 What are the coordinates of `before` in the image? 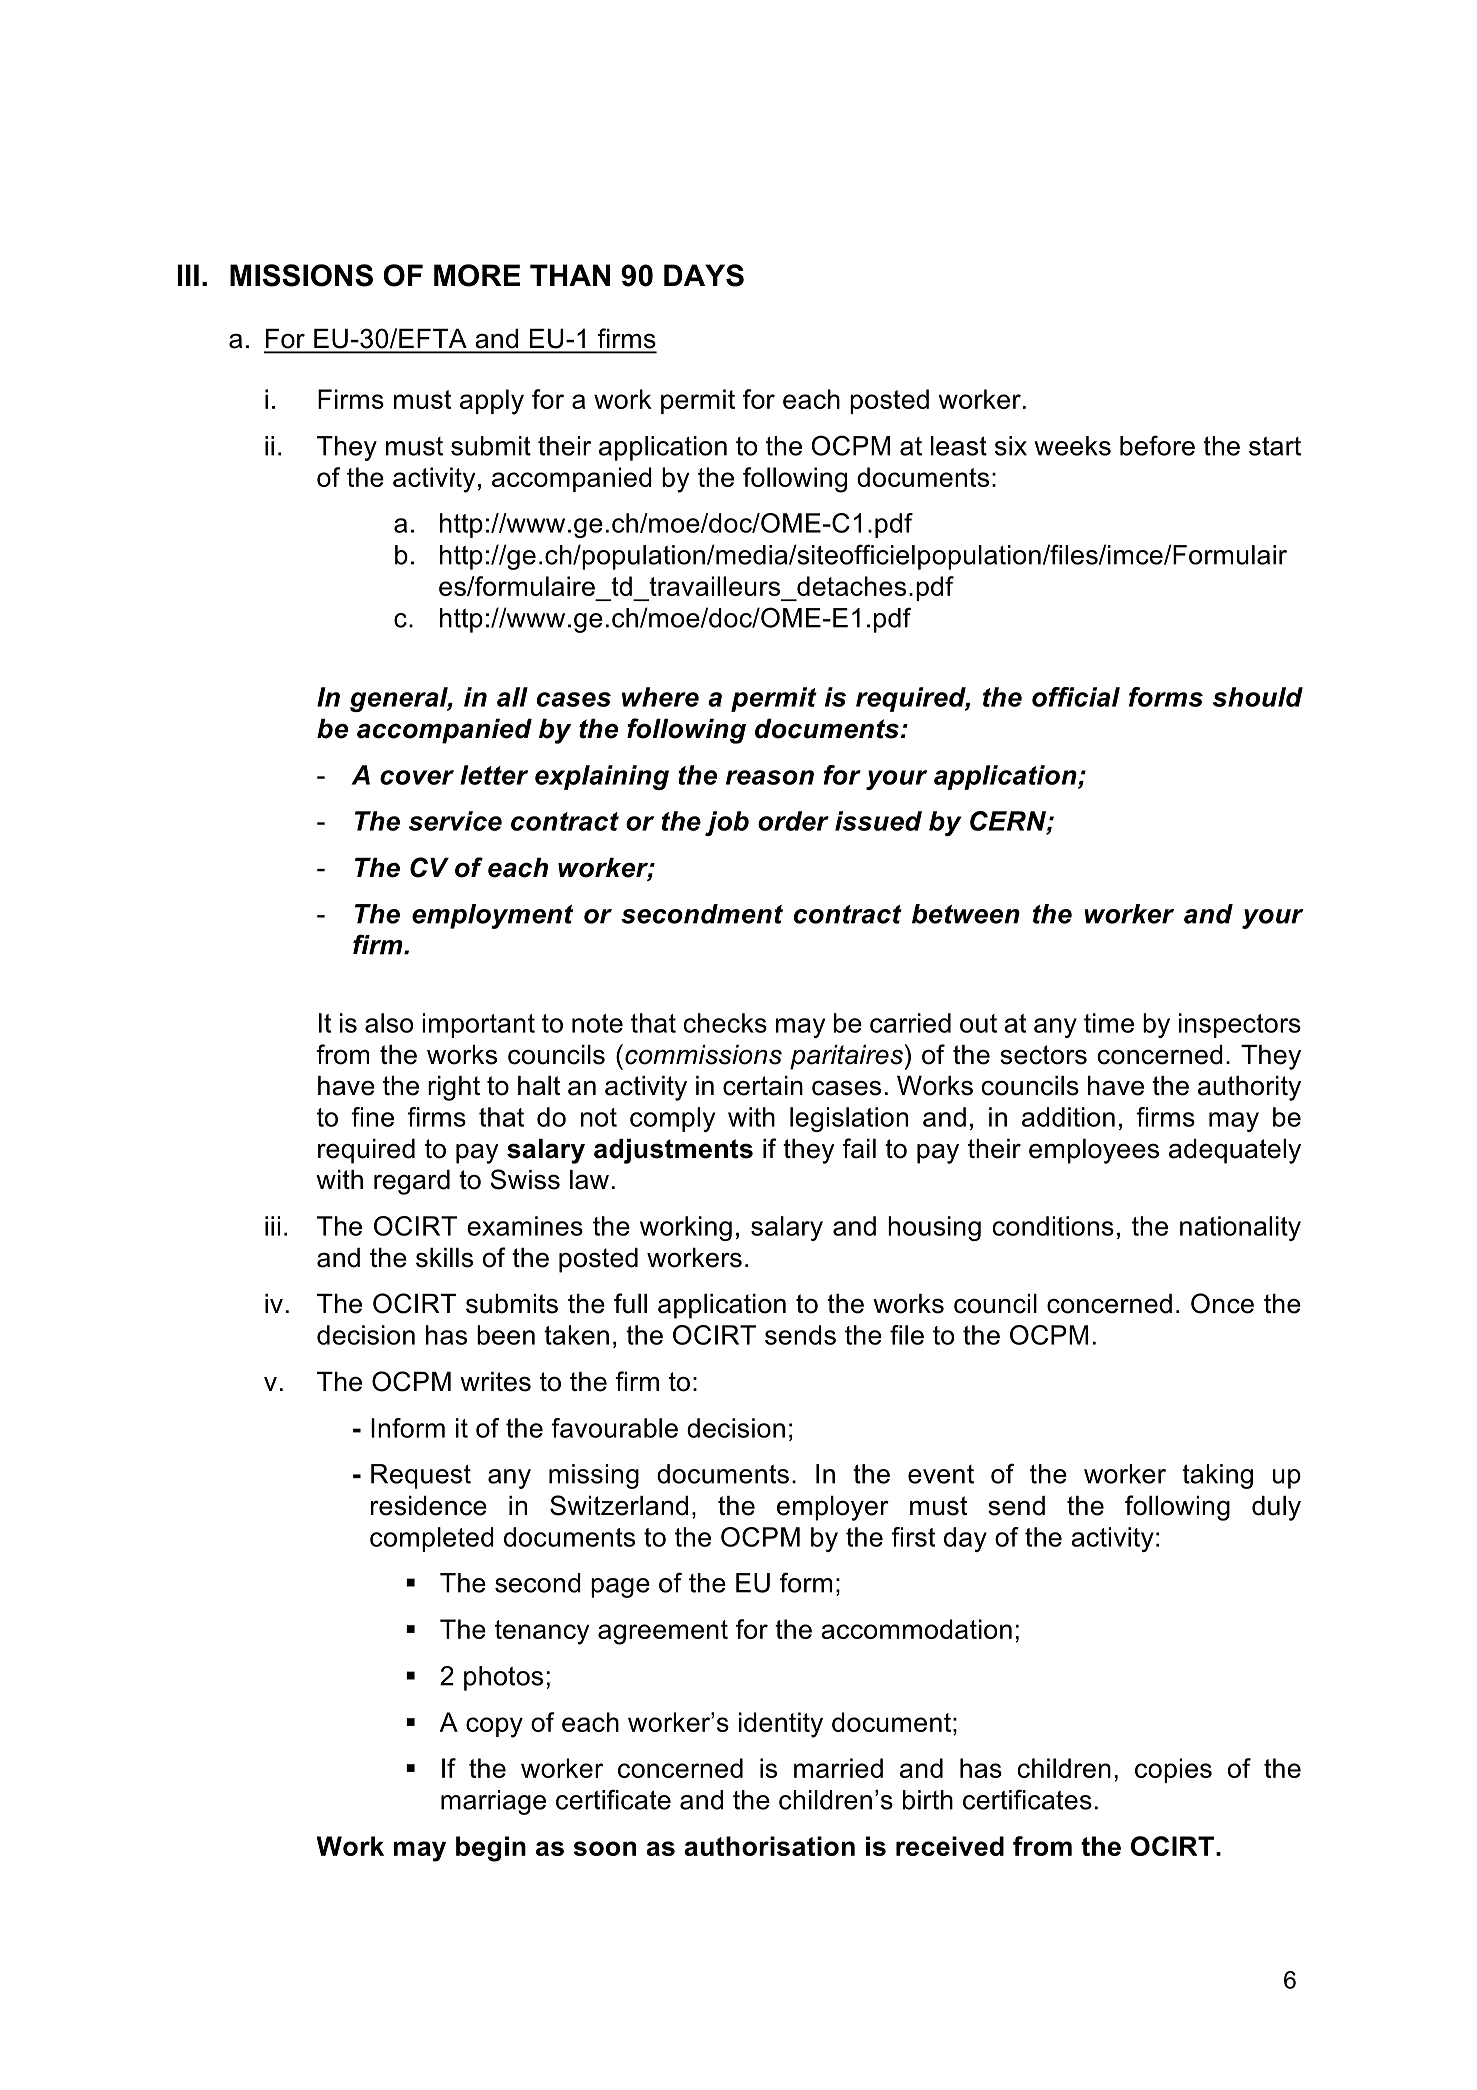 It's located at (1157, 445).
